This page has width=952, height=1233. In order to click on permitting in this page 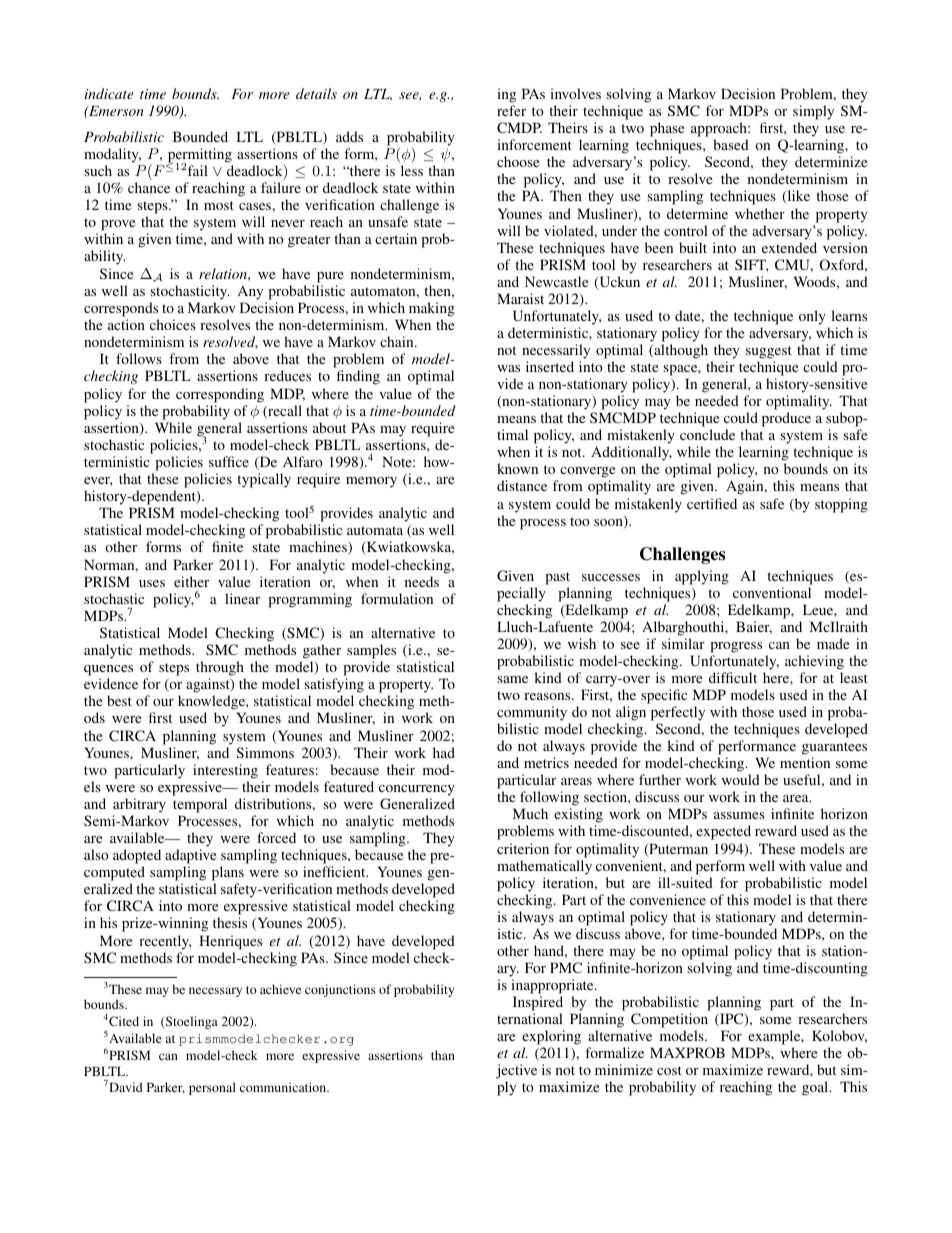, I will do `click(200, 156)`.
